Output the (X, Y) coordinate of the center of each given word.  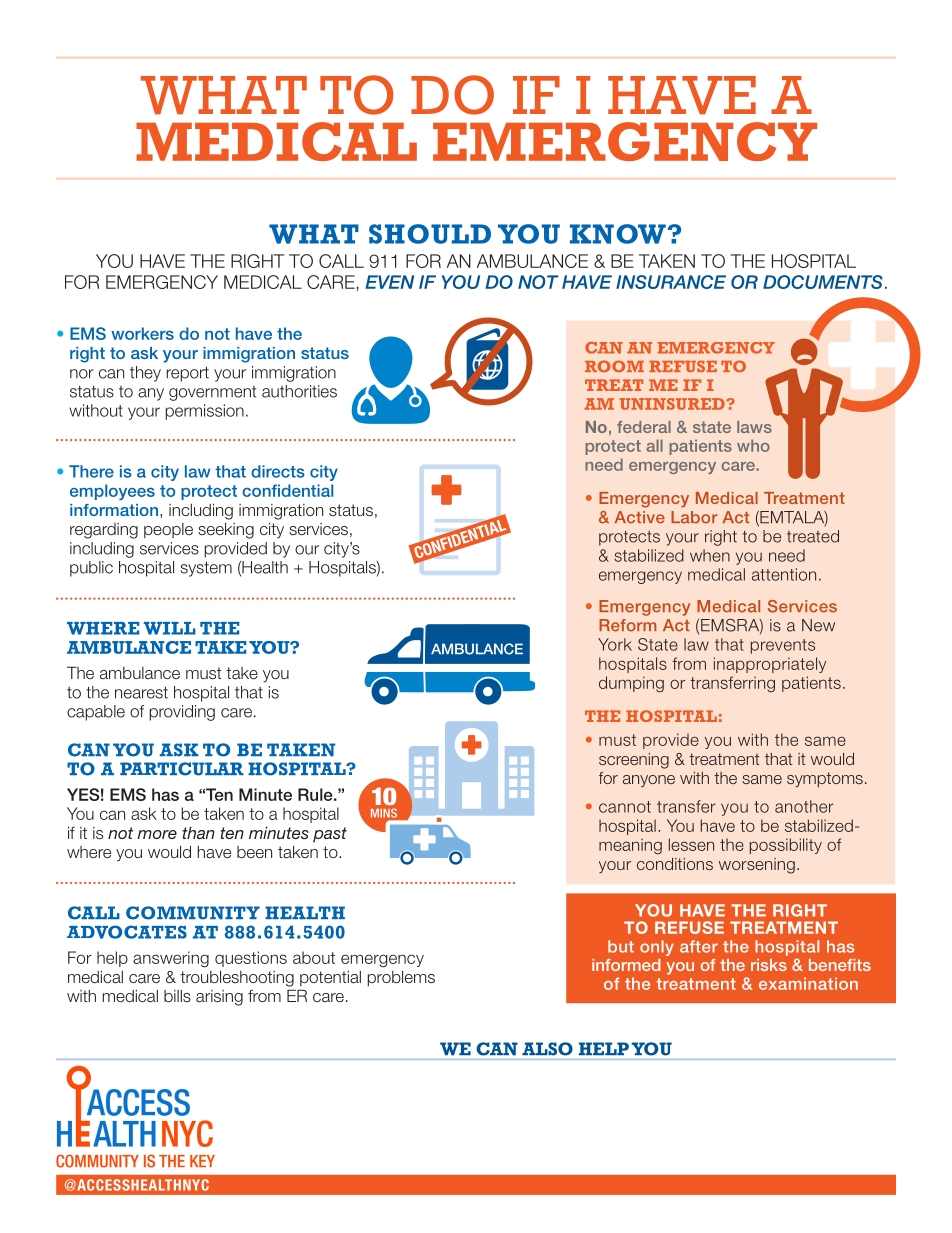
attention (784, 574)
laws (754, 427)
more (157, 834)
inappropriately (770, 665)
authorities (299, 391)
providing (182, 713)
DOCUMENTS (823, 282)
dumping (631, 684)
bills (177, 996)
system (206, 569)
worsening (757, 866)
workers (142, 333)
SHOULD (430, 234)
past (330, 835)
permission (205, 412)
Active (640, 517)
